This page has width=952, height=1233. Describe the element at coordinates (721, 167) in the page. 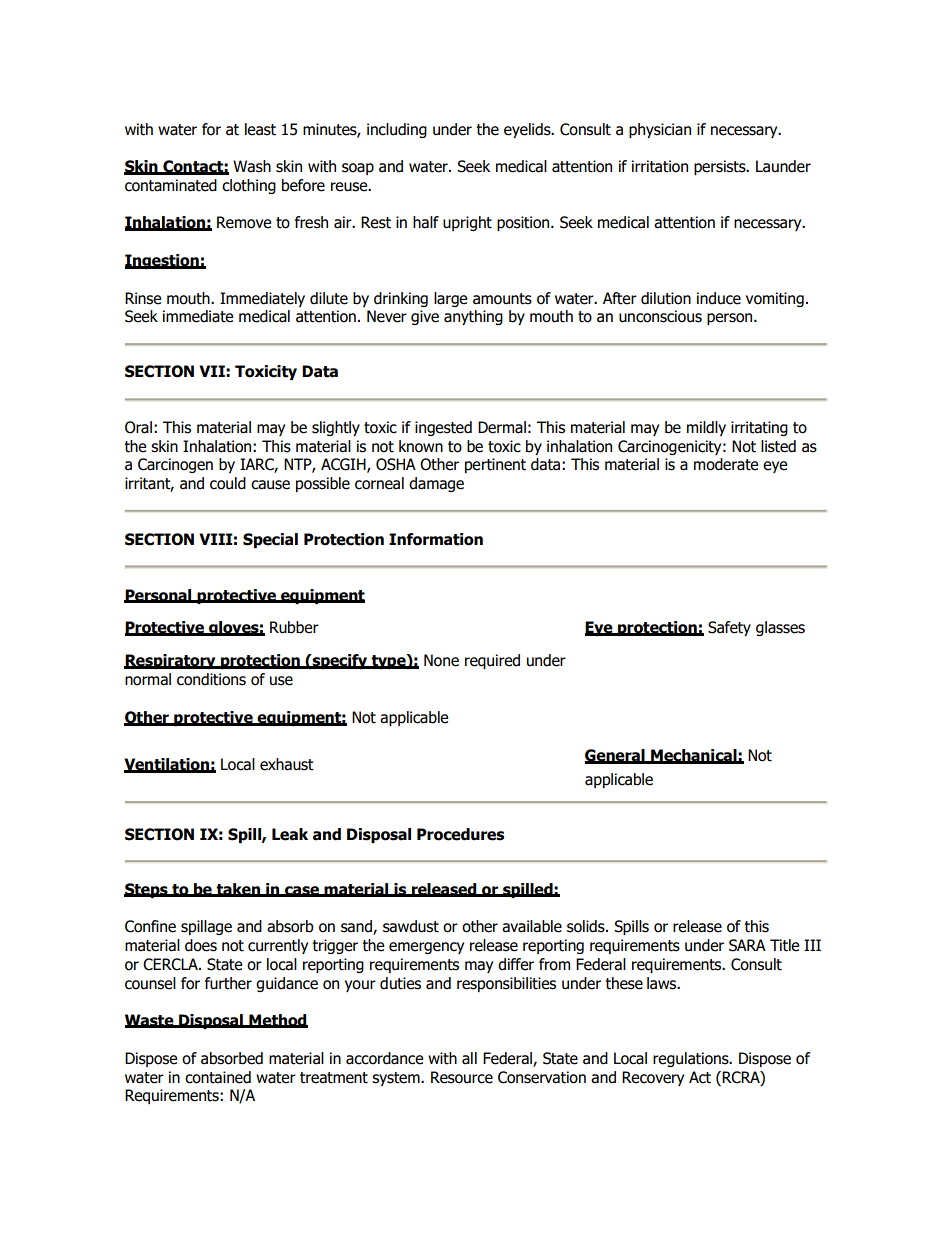

I see `persists` at that location.
